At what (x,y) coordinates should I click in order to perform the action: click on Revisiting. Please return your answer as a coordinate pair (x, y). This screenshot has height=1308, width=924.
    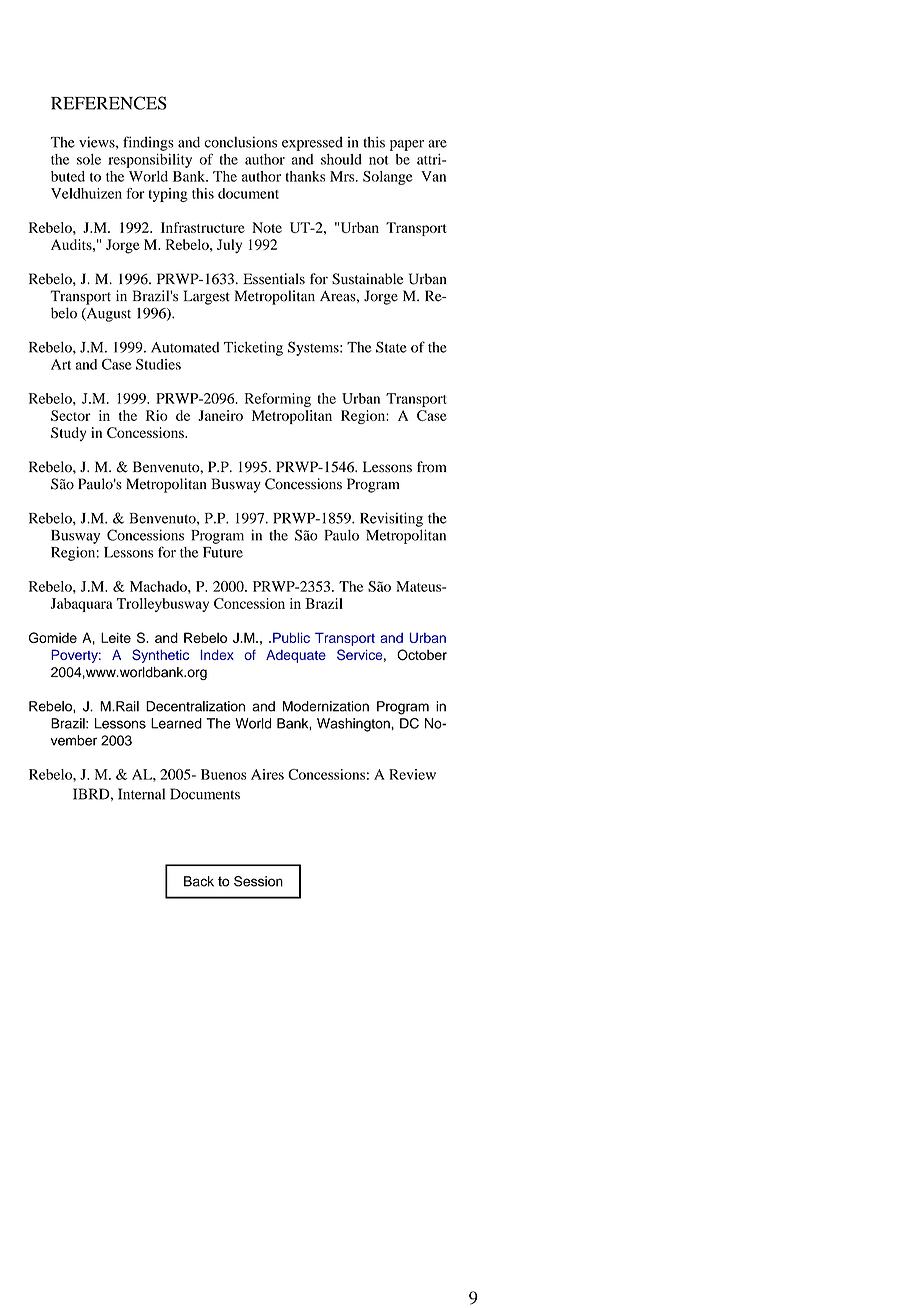
    Looking at the image, I should click on (391, 519).
